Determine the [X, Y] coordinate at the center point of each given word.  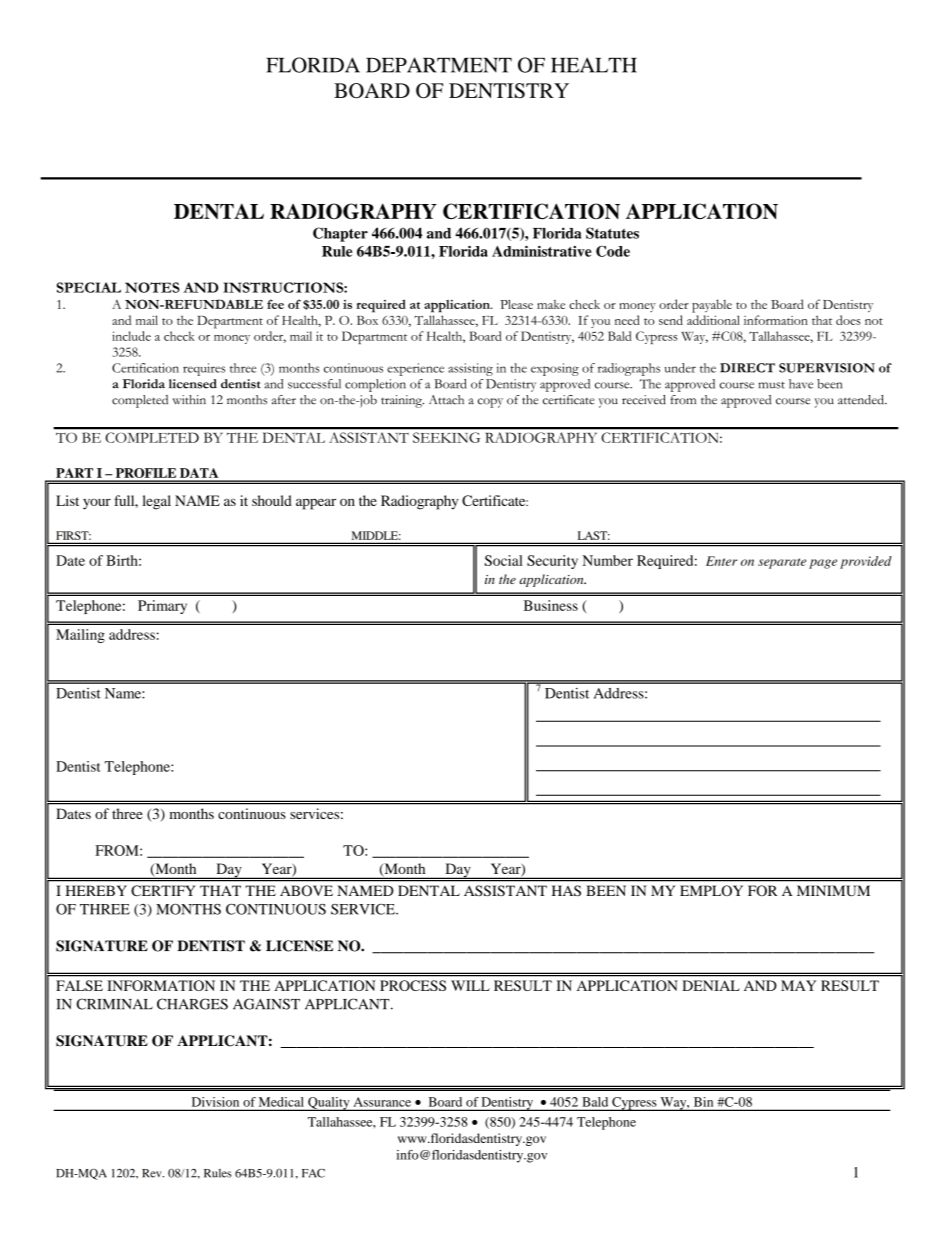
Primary [162, 607]
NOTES [152, 287]
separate [782, 563]
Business [551, 605]
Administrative [542, 251]
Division [215, 1102]
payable [712, 306]
